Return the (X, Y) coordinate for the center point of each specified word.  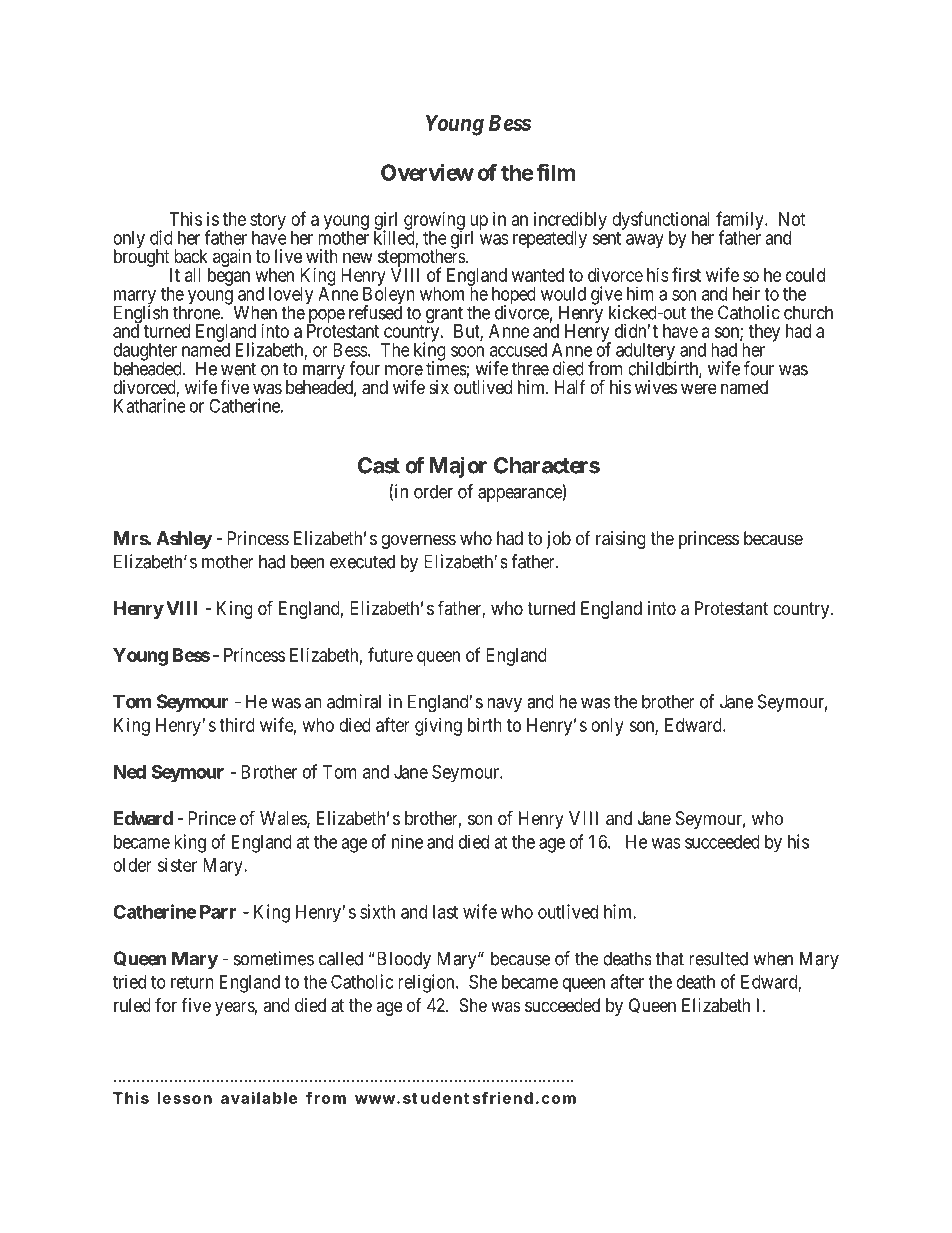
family (741, 221)
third (237, 725)
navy (504, 705)
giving (438, 727)
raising (621, 540)
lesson (184, 1098)
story (268, 222)
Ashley (184, 540)
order (433, 491)
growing (434, 222)
